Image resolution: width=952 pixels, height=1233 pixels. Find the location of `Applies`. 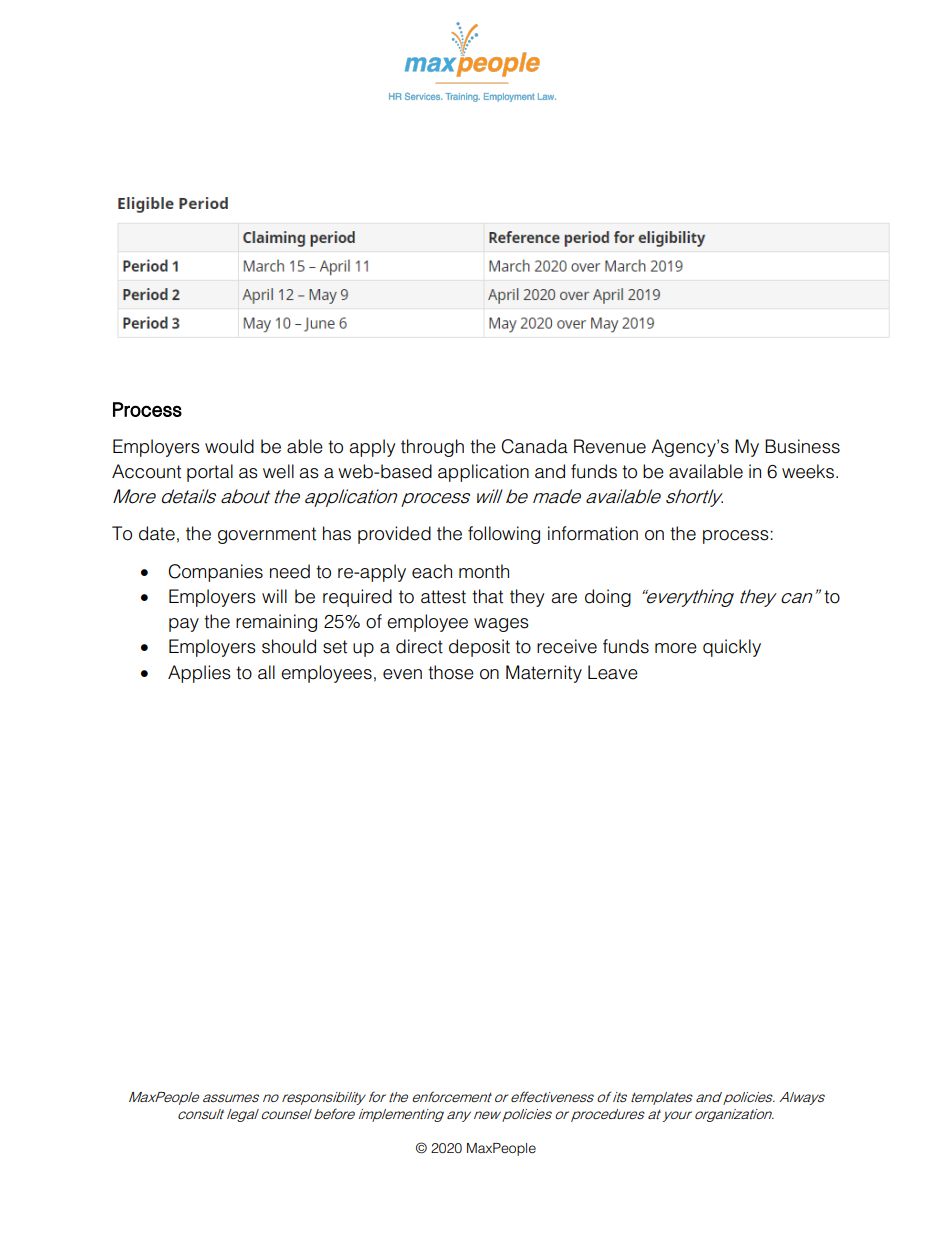

Applies is located at coordinates (199, 674).
